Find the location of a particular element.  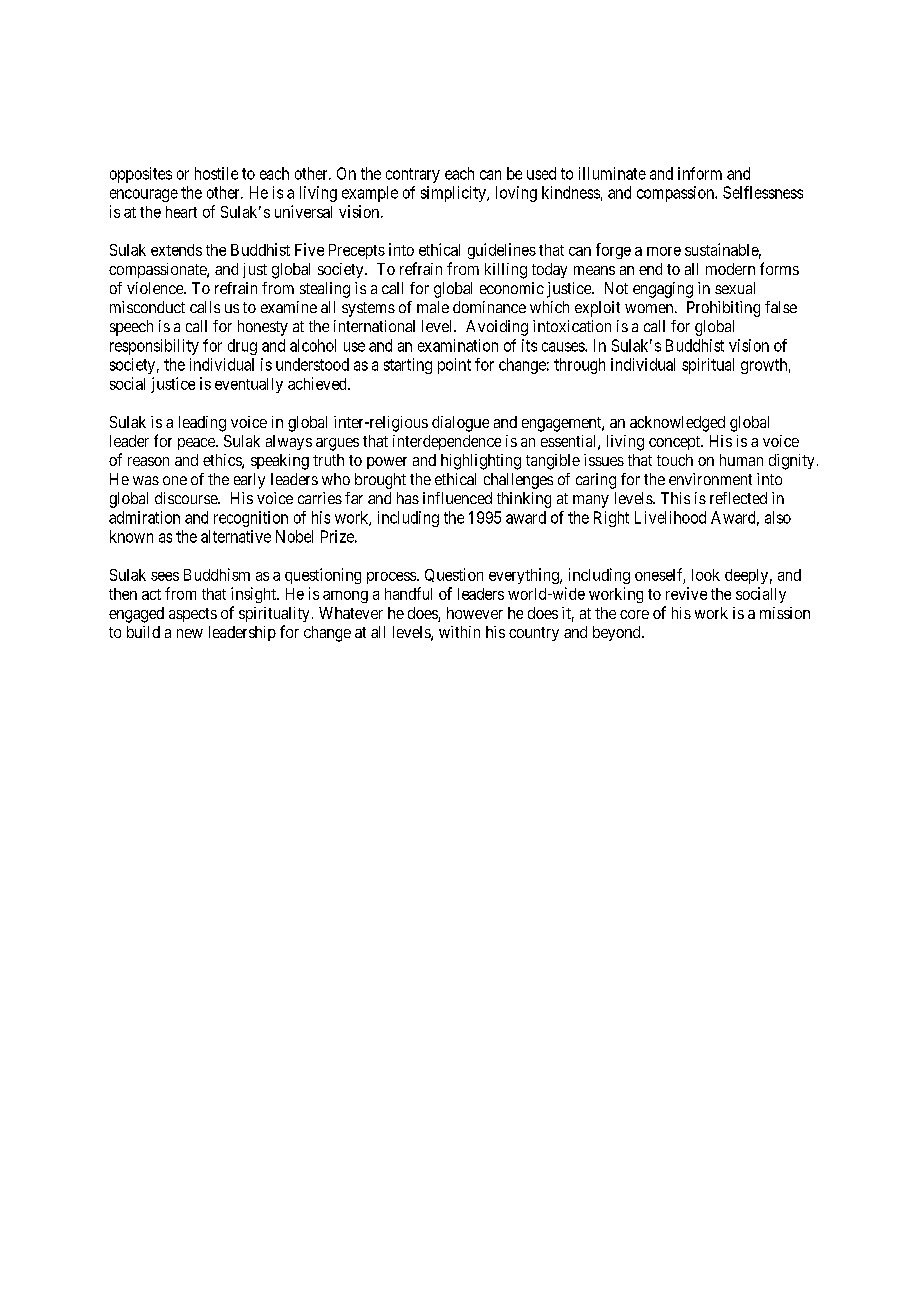

violence is located at coordinates (156, 288).
